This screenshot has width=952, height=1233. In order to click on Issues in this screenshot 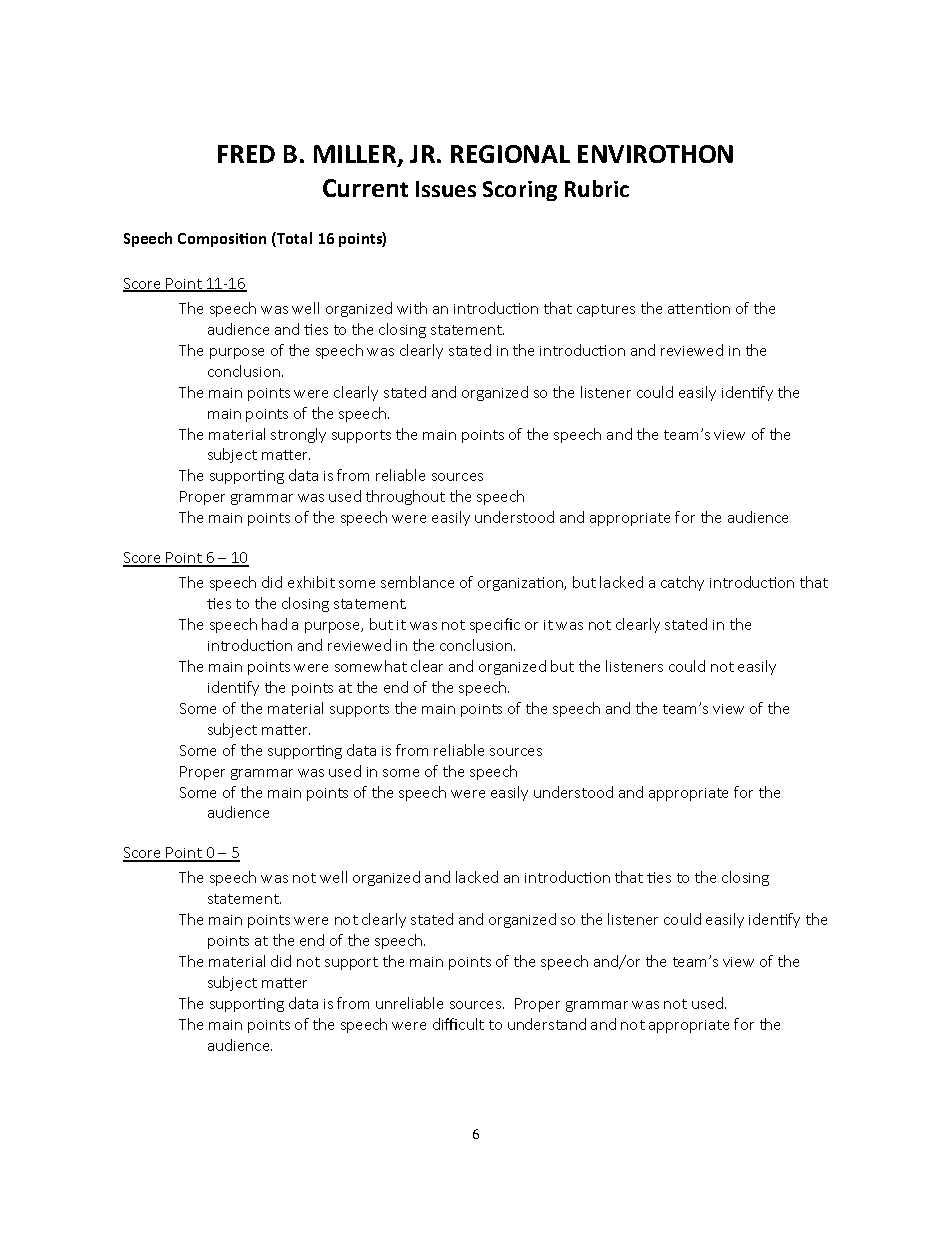, I will do `click(446, 189)`.
